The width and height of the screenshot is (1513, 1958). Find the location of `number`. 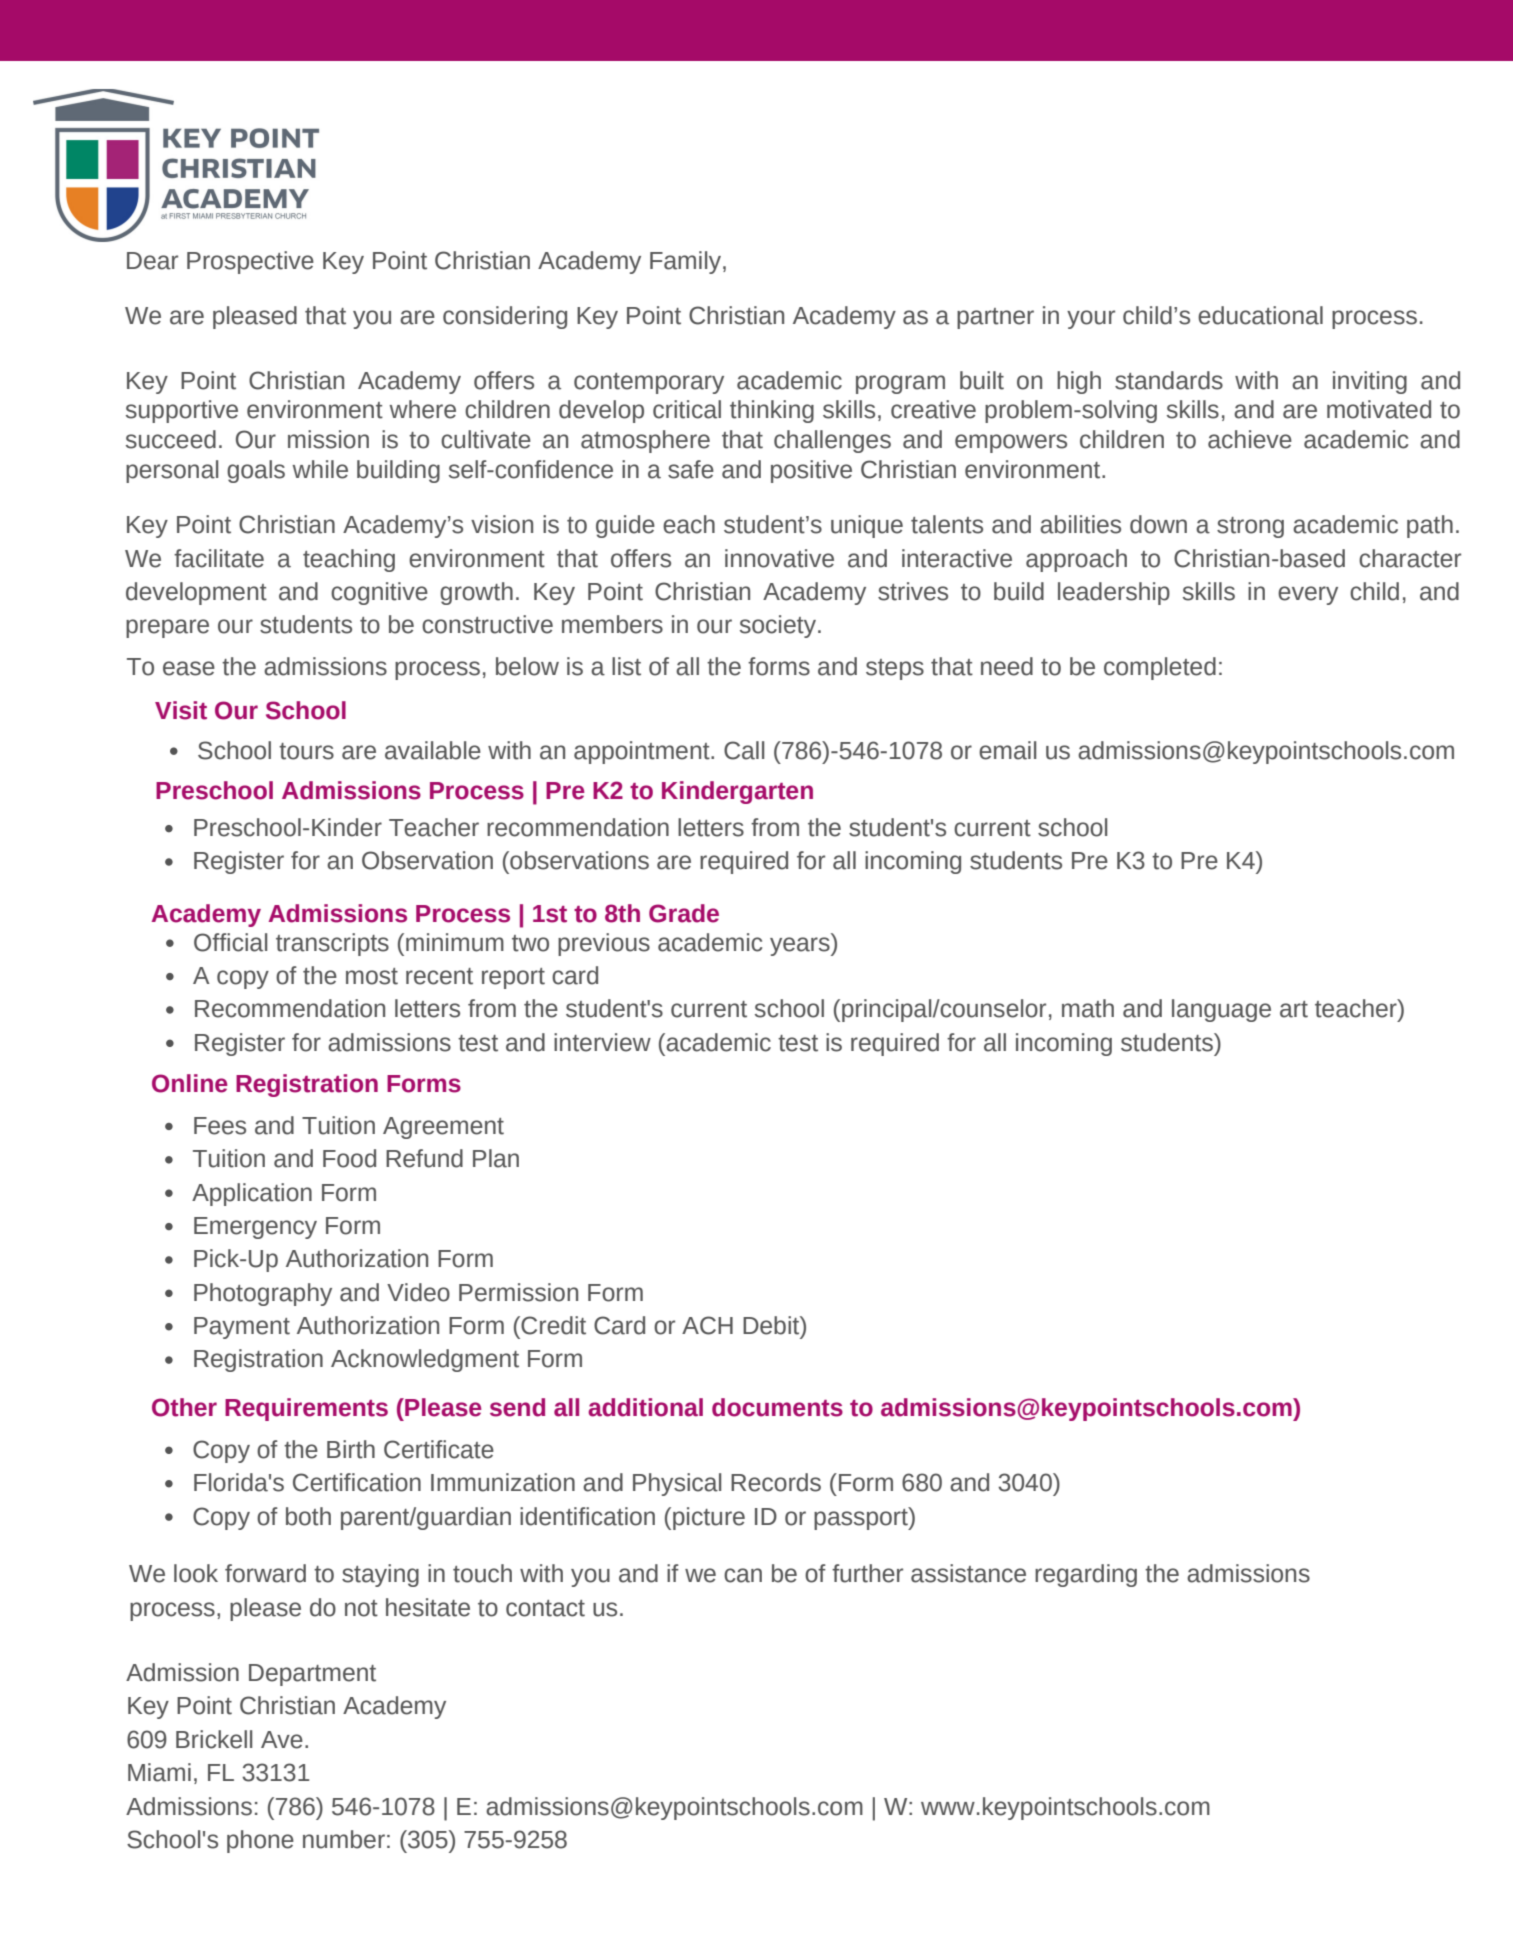

number is located at coordinates (344, 1839).
